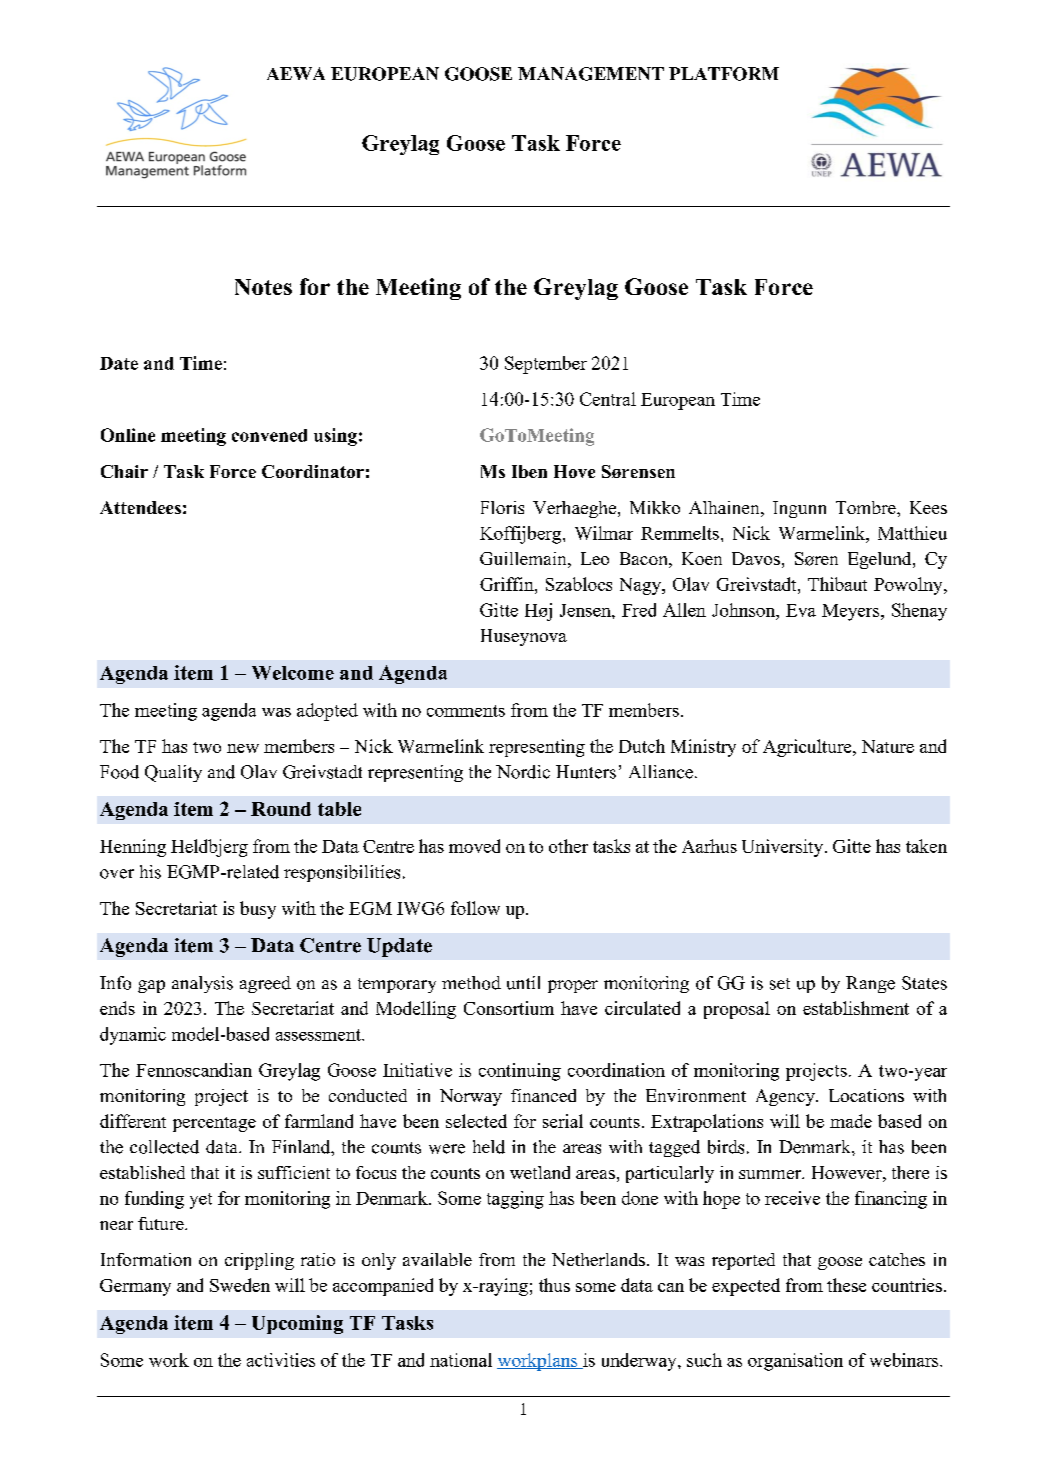  I want to click on thus, so click(554, 1285).
